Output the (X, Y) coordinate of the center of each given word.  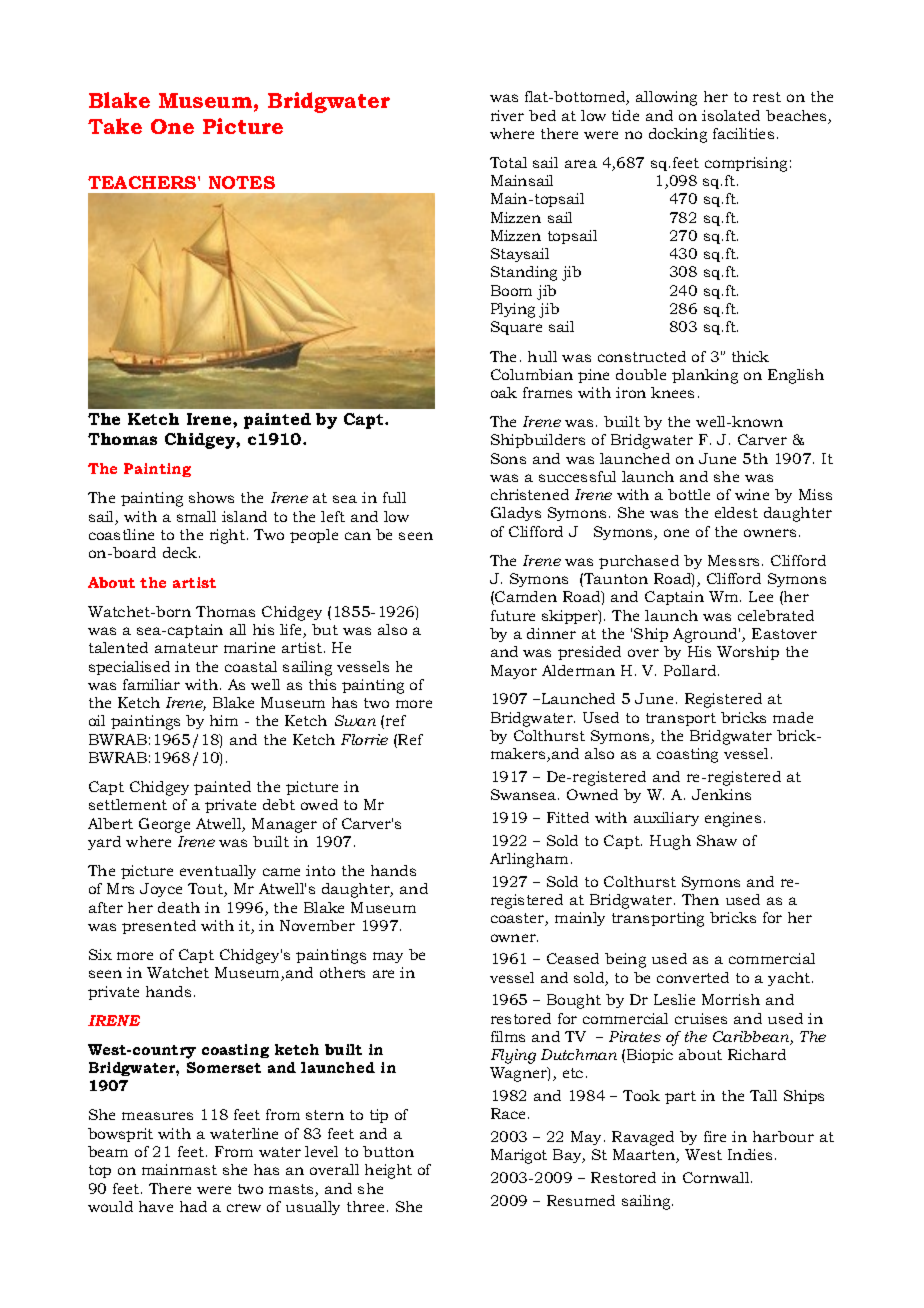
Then (700, 899)
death (179, 907)
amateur (186, 648)
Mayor (514, 672)
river (507, 115)
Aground (706, 635)
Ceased (573, 958)
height (388, 1171)
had (193, 1206)
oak (504, 392)
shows (211, 497)
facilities (743, 133)
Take (115, 126)
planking (705, 376)
